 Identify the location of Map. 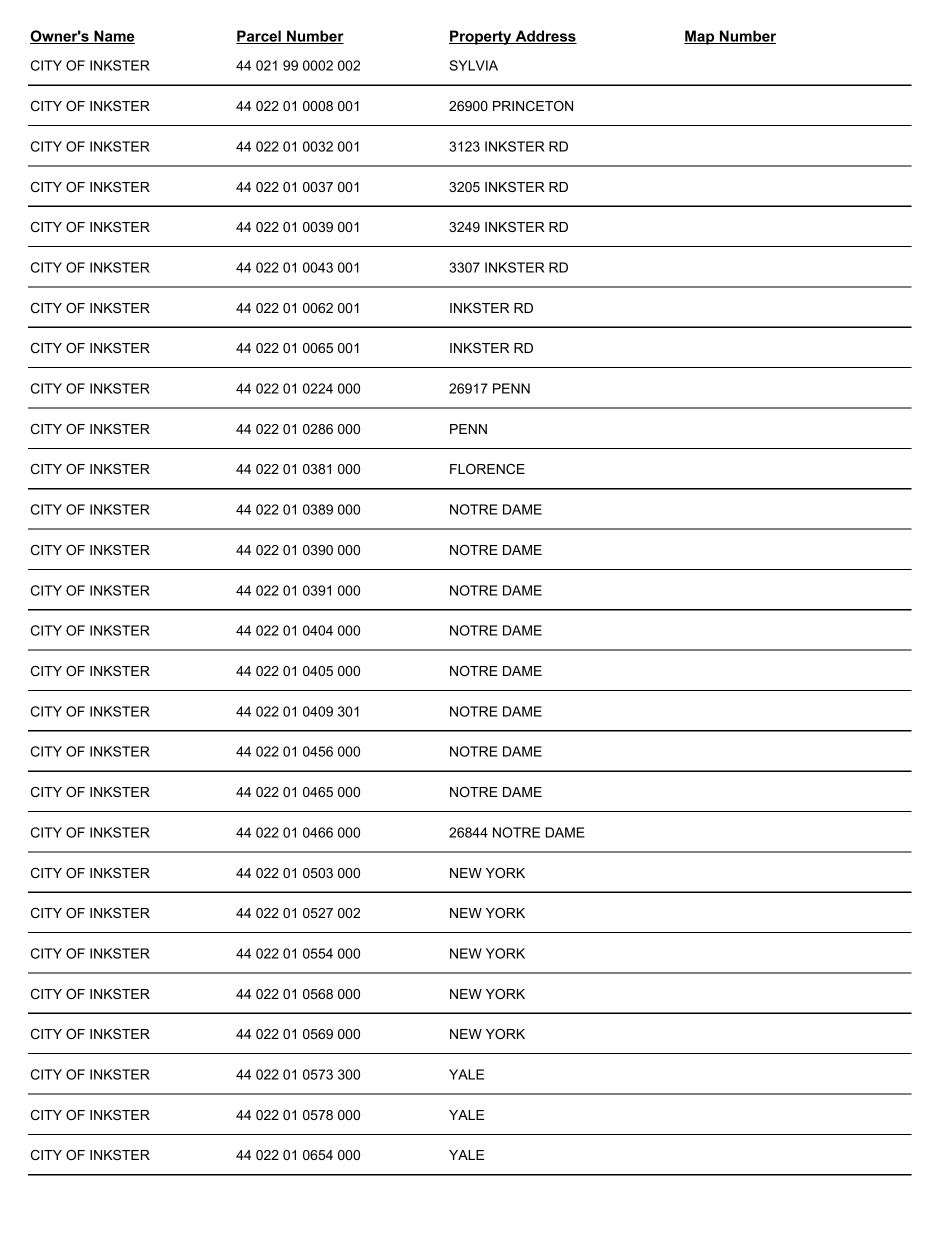
(700, 37).
